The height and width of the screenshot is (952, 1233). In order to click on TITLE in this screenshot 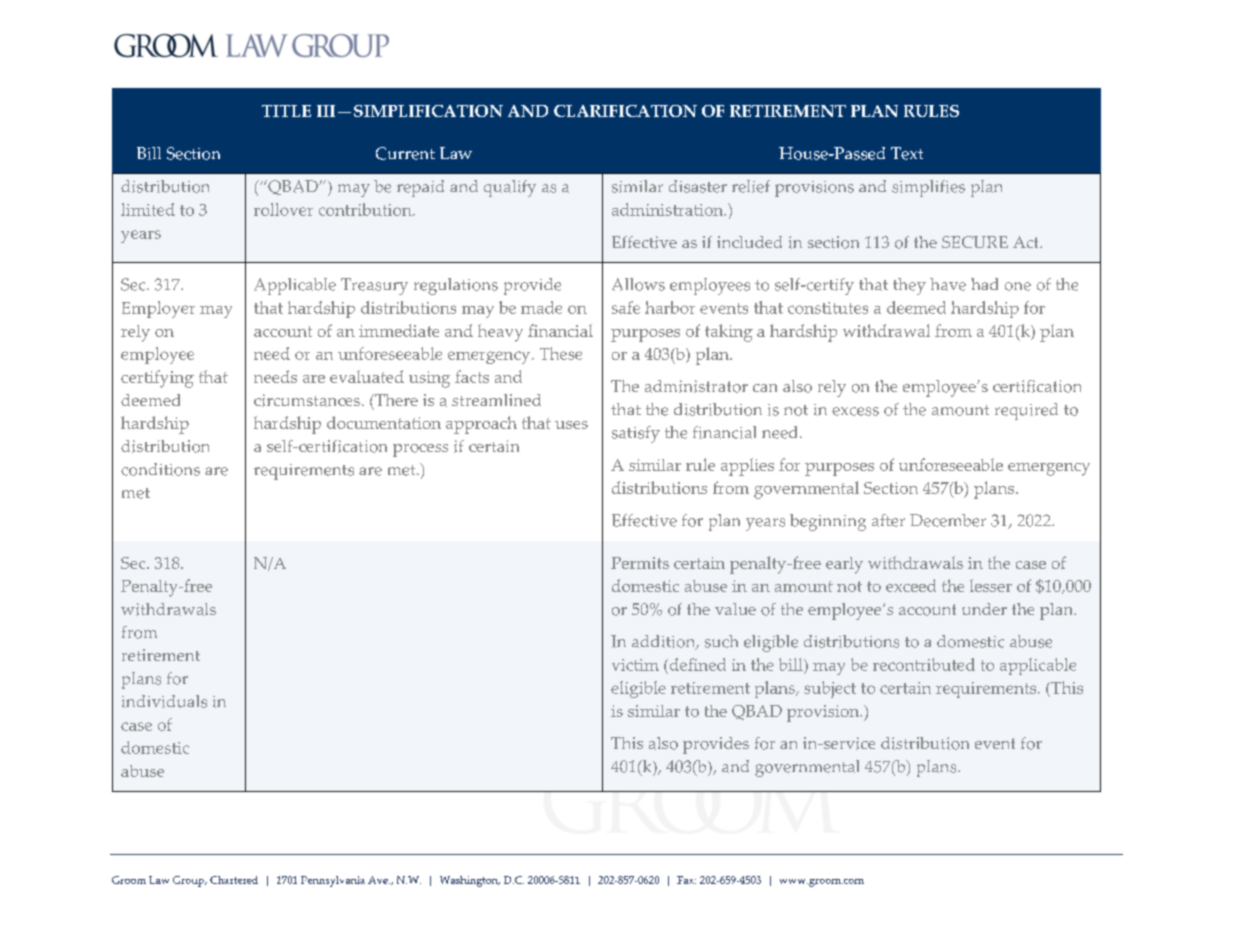, I will do `click(286, 111)`.
